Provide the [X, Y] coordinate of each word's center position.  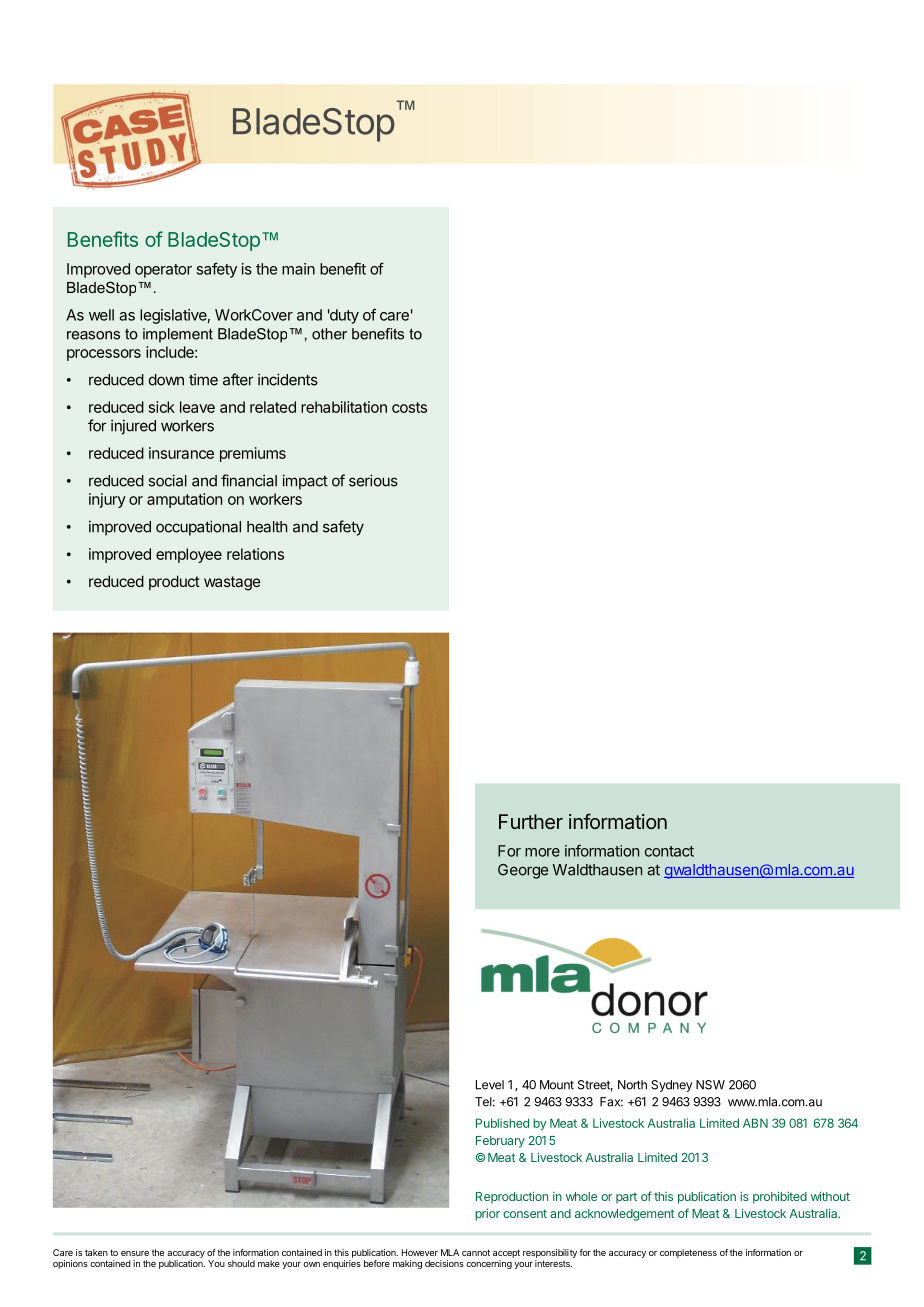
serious [373, 480]
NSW [710, 1085]
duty [343, 316]
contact [669, 851]
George [523, 871]
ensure [135, 1253]
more [542, 852]
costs [409, 407]
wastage [232, 583]
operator [163, 271]
